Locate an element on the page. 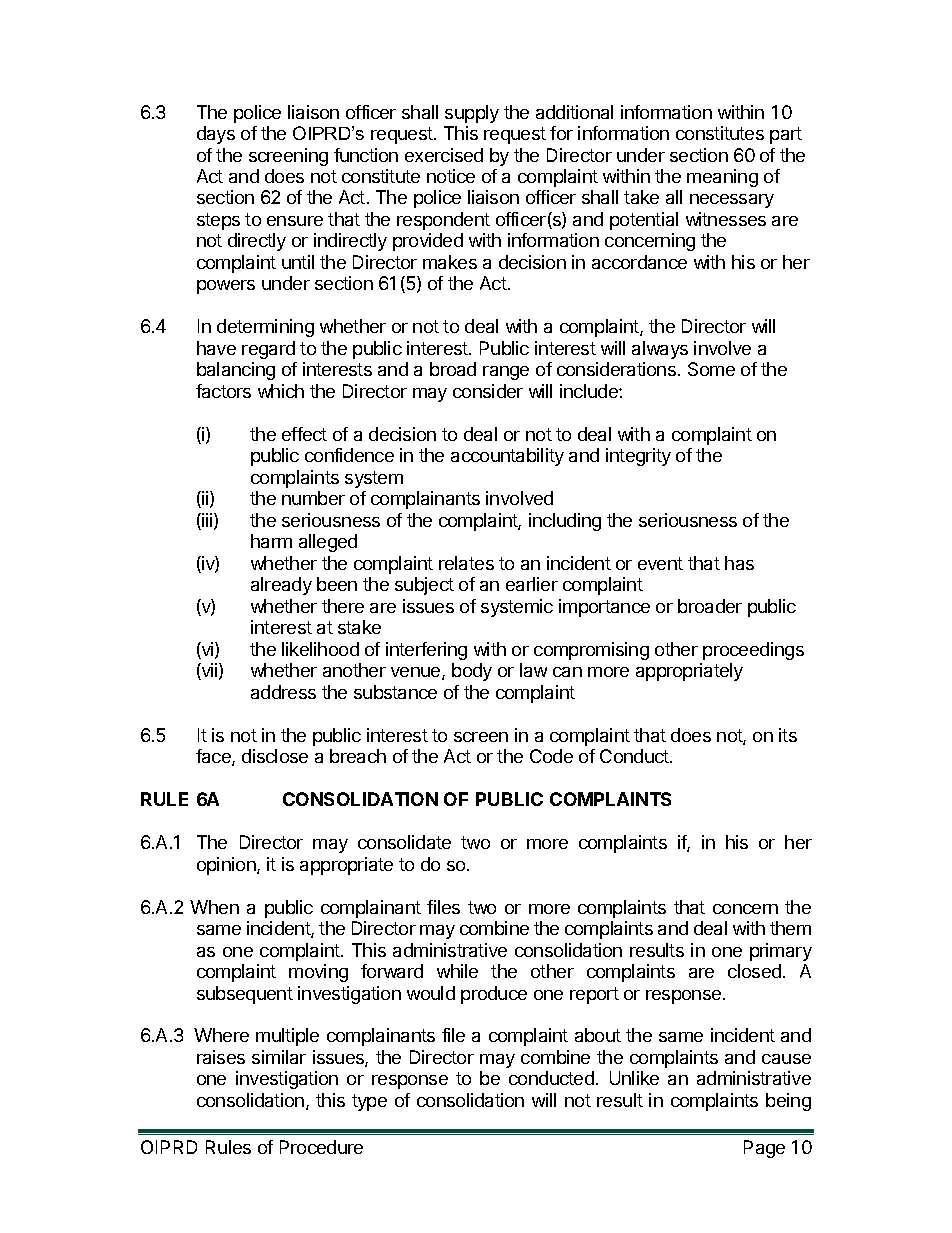 The width and height of the image is (952, 1233). Procedure is located at coordinates (321, 1147).
